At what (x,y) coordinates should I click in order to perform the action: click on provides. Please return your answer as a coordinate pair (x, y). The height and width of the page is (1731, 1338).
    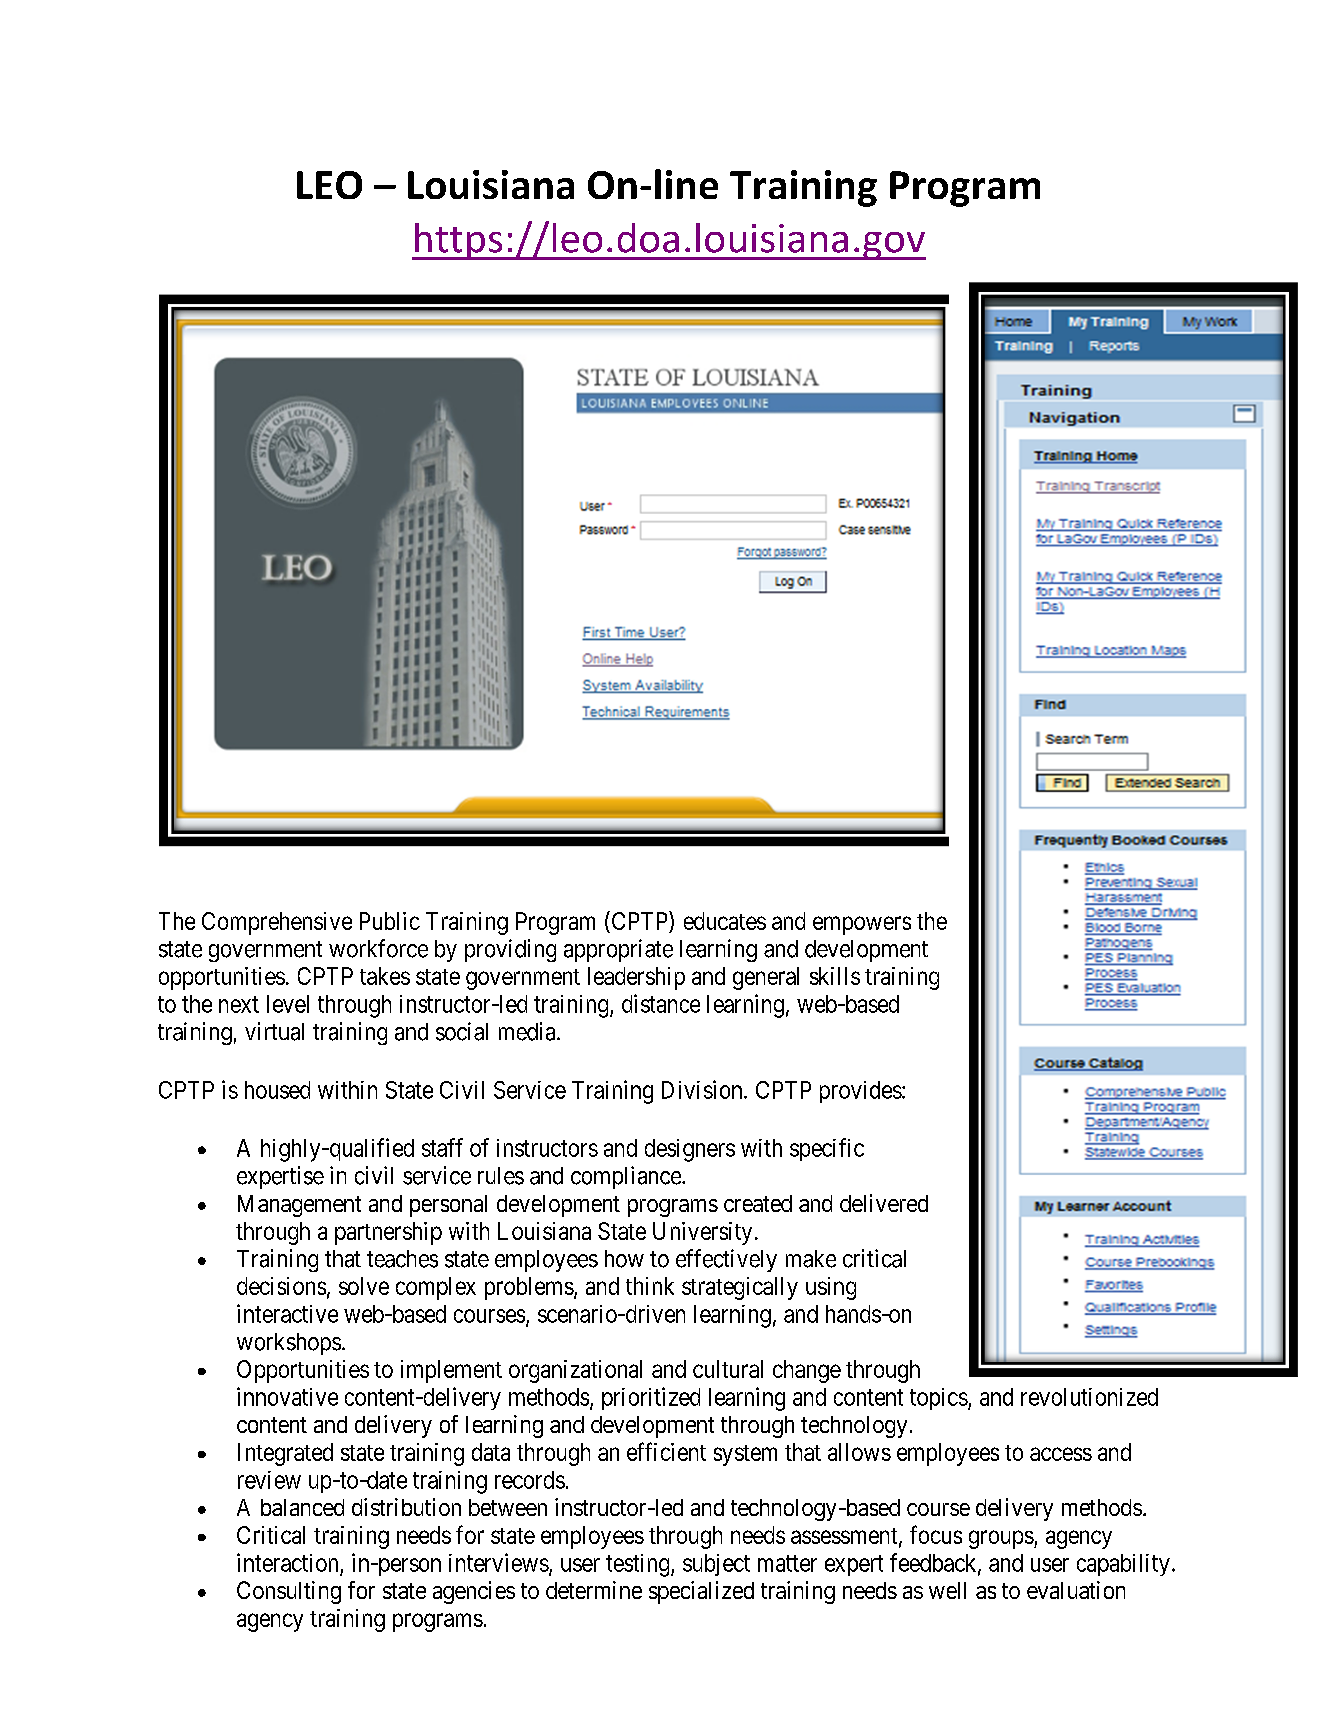
    Looking at the image, I should click on (861, 1092).
